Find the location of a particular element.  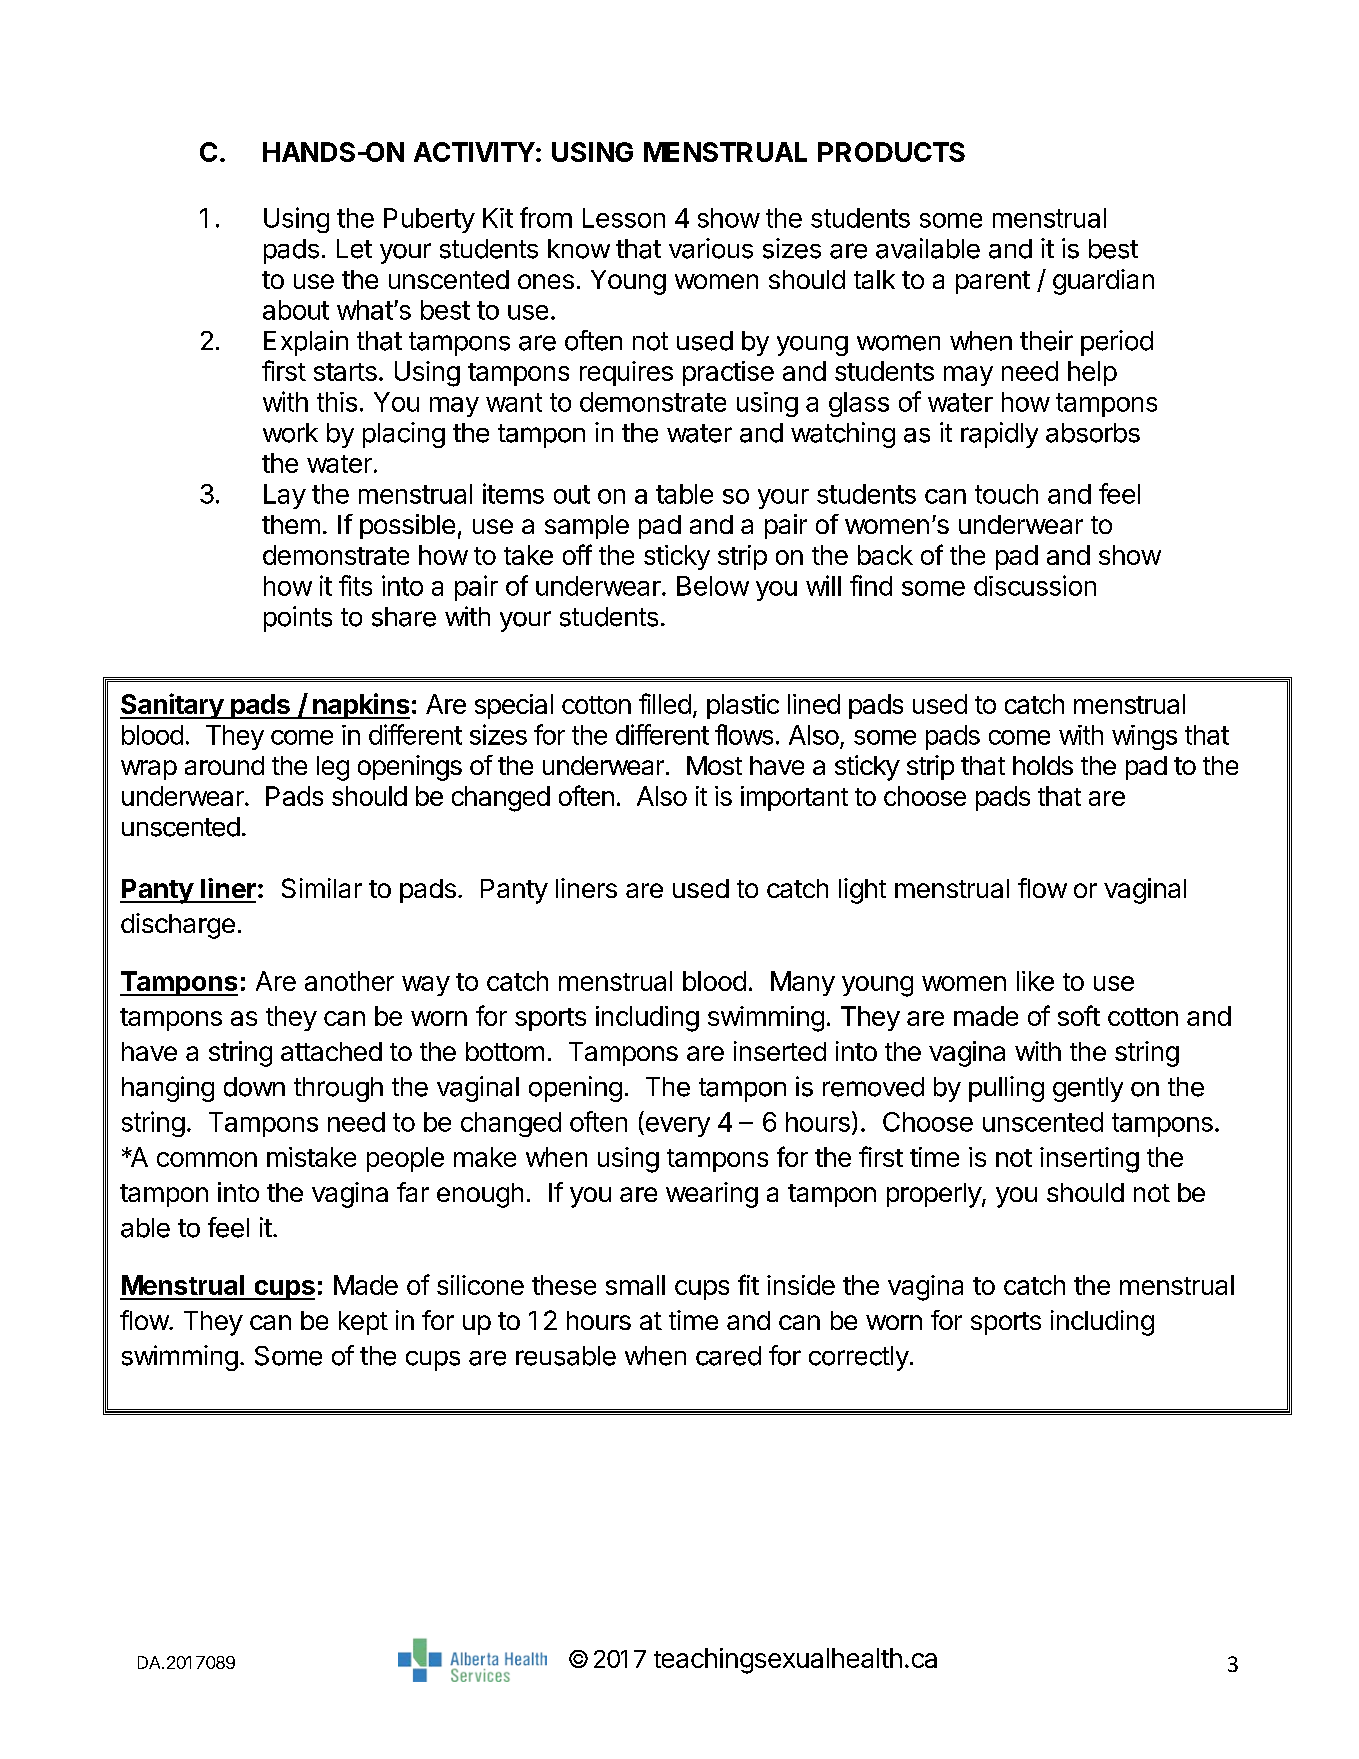

holds is located at coordinates (1043, 765).
